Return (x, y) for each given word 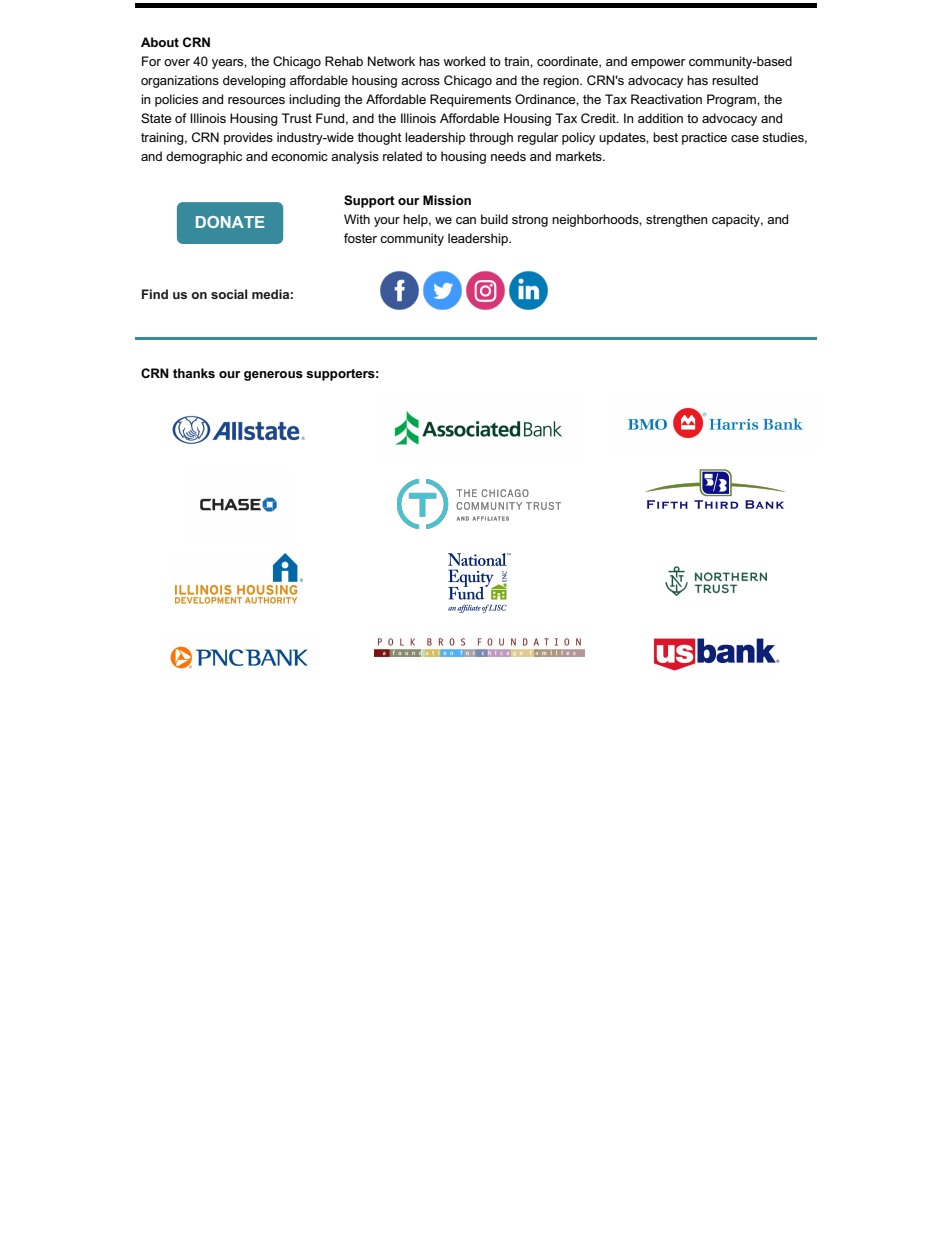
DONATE (230, 222)
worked (464, 61)
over (177, 62)
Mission (447, 200)
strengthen (677, 220)
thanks (194, 373)
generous (273, 376)
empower (658, 64)
